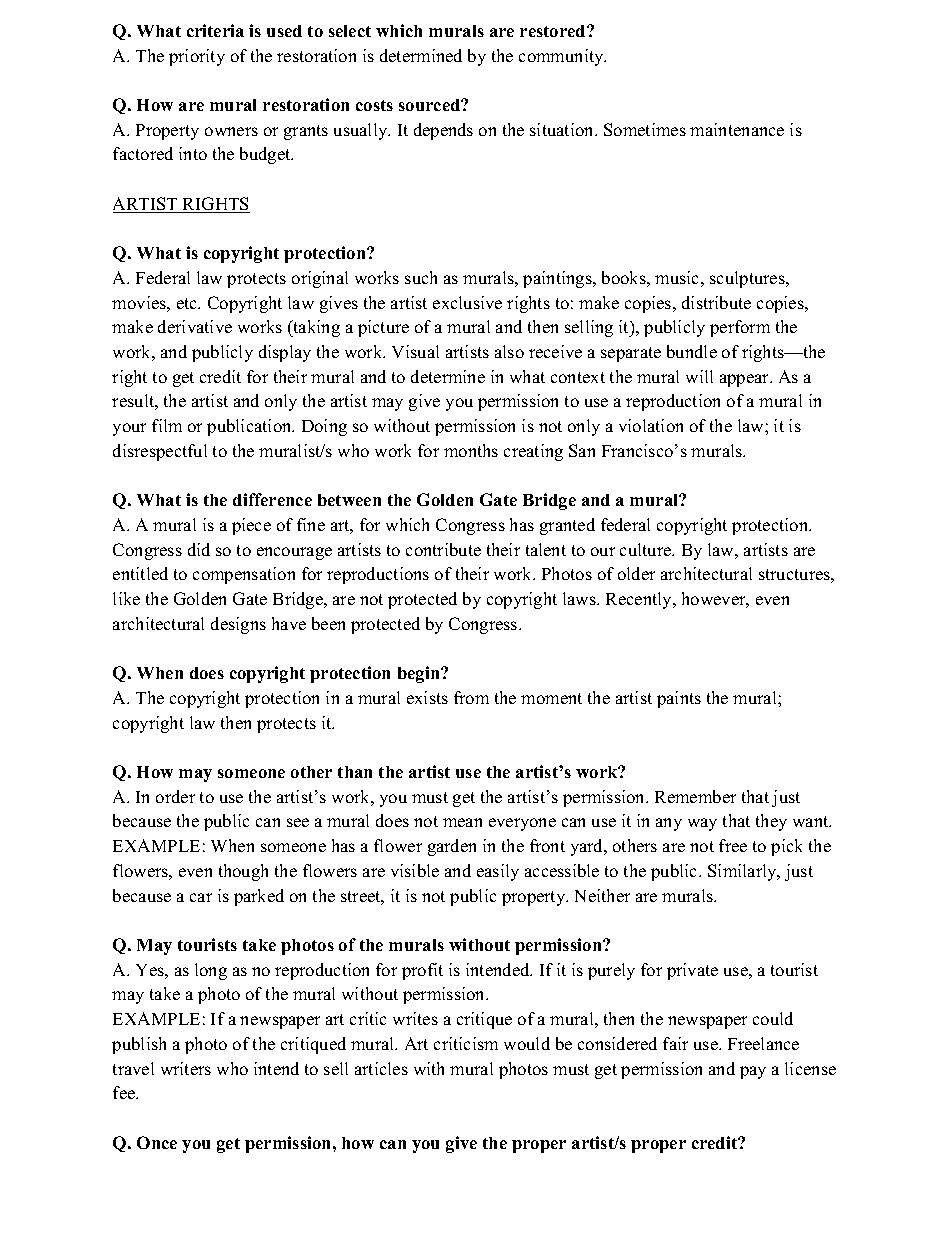 The image size is (952, 1233). What do you see at coordinates (527, 1043) in the image?
I see `would` at bounding box center [527, 1043].
